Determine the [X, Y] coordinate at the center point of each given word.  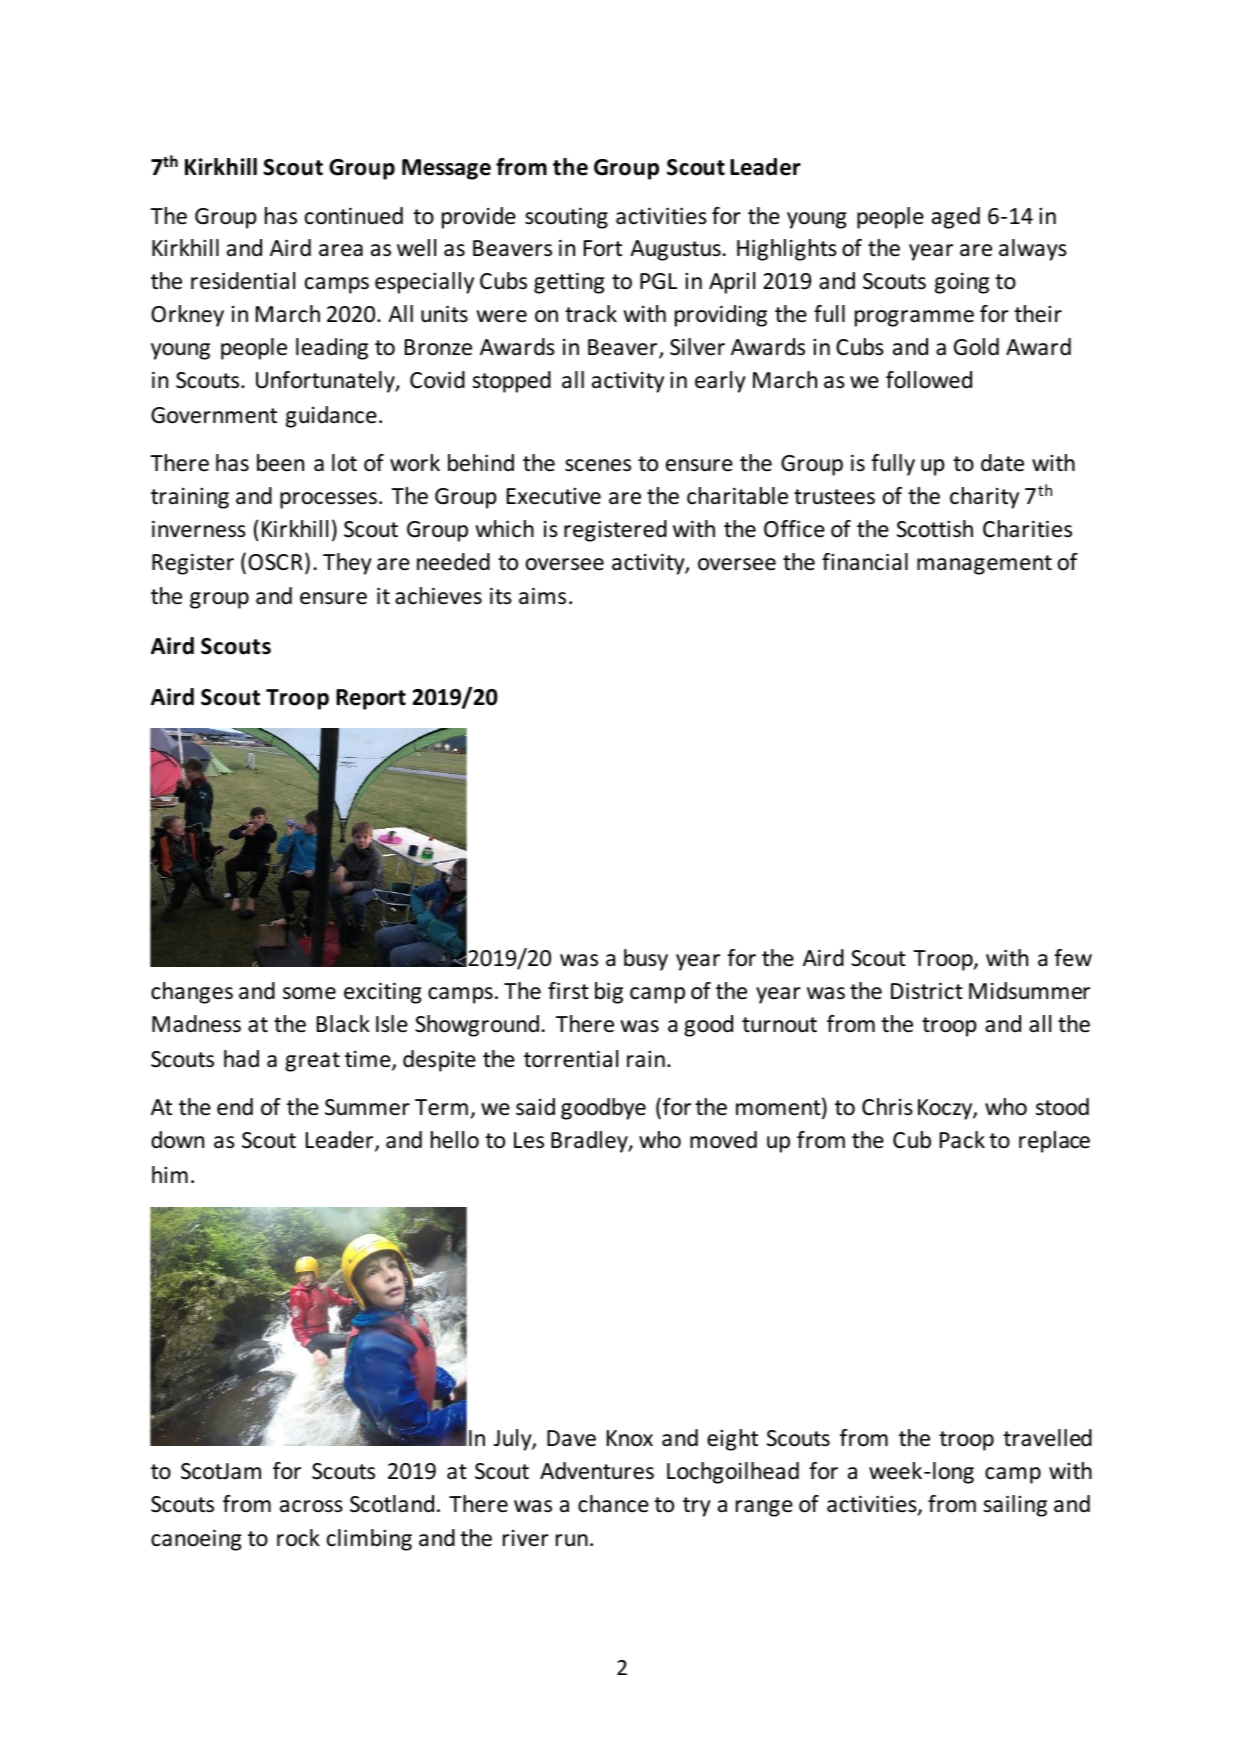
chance [613, 1504]
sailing [1015, 1506]
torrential [571, 1059]
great [312, 1062]
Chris [887, 1107]
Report [371, 699]
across [311, 1506]
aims [542, 596]
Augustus [675, 250]
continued [354, 216]
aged [956, 218]
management [984, 565]
